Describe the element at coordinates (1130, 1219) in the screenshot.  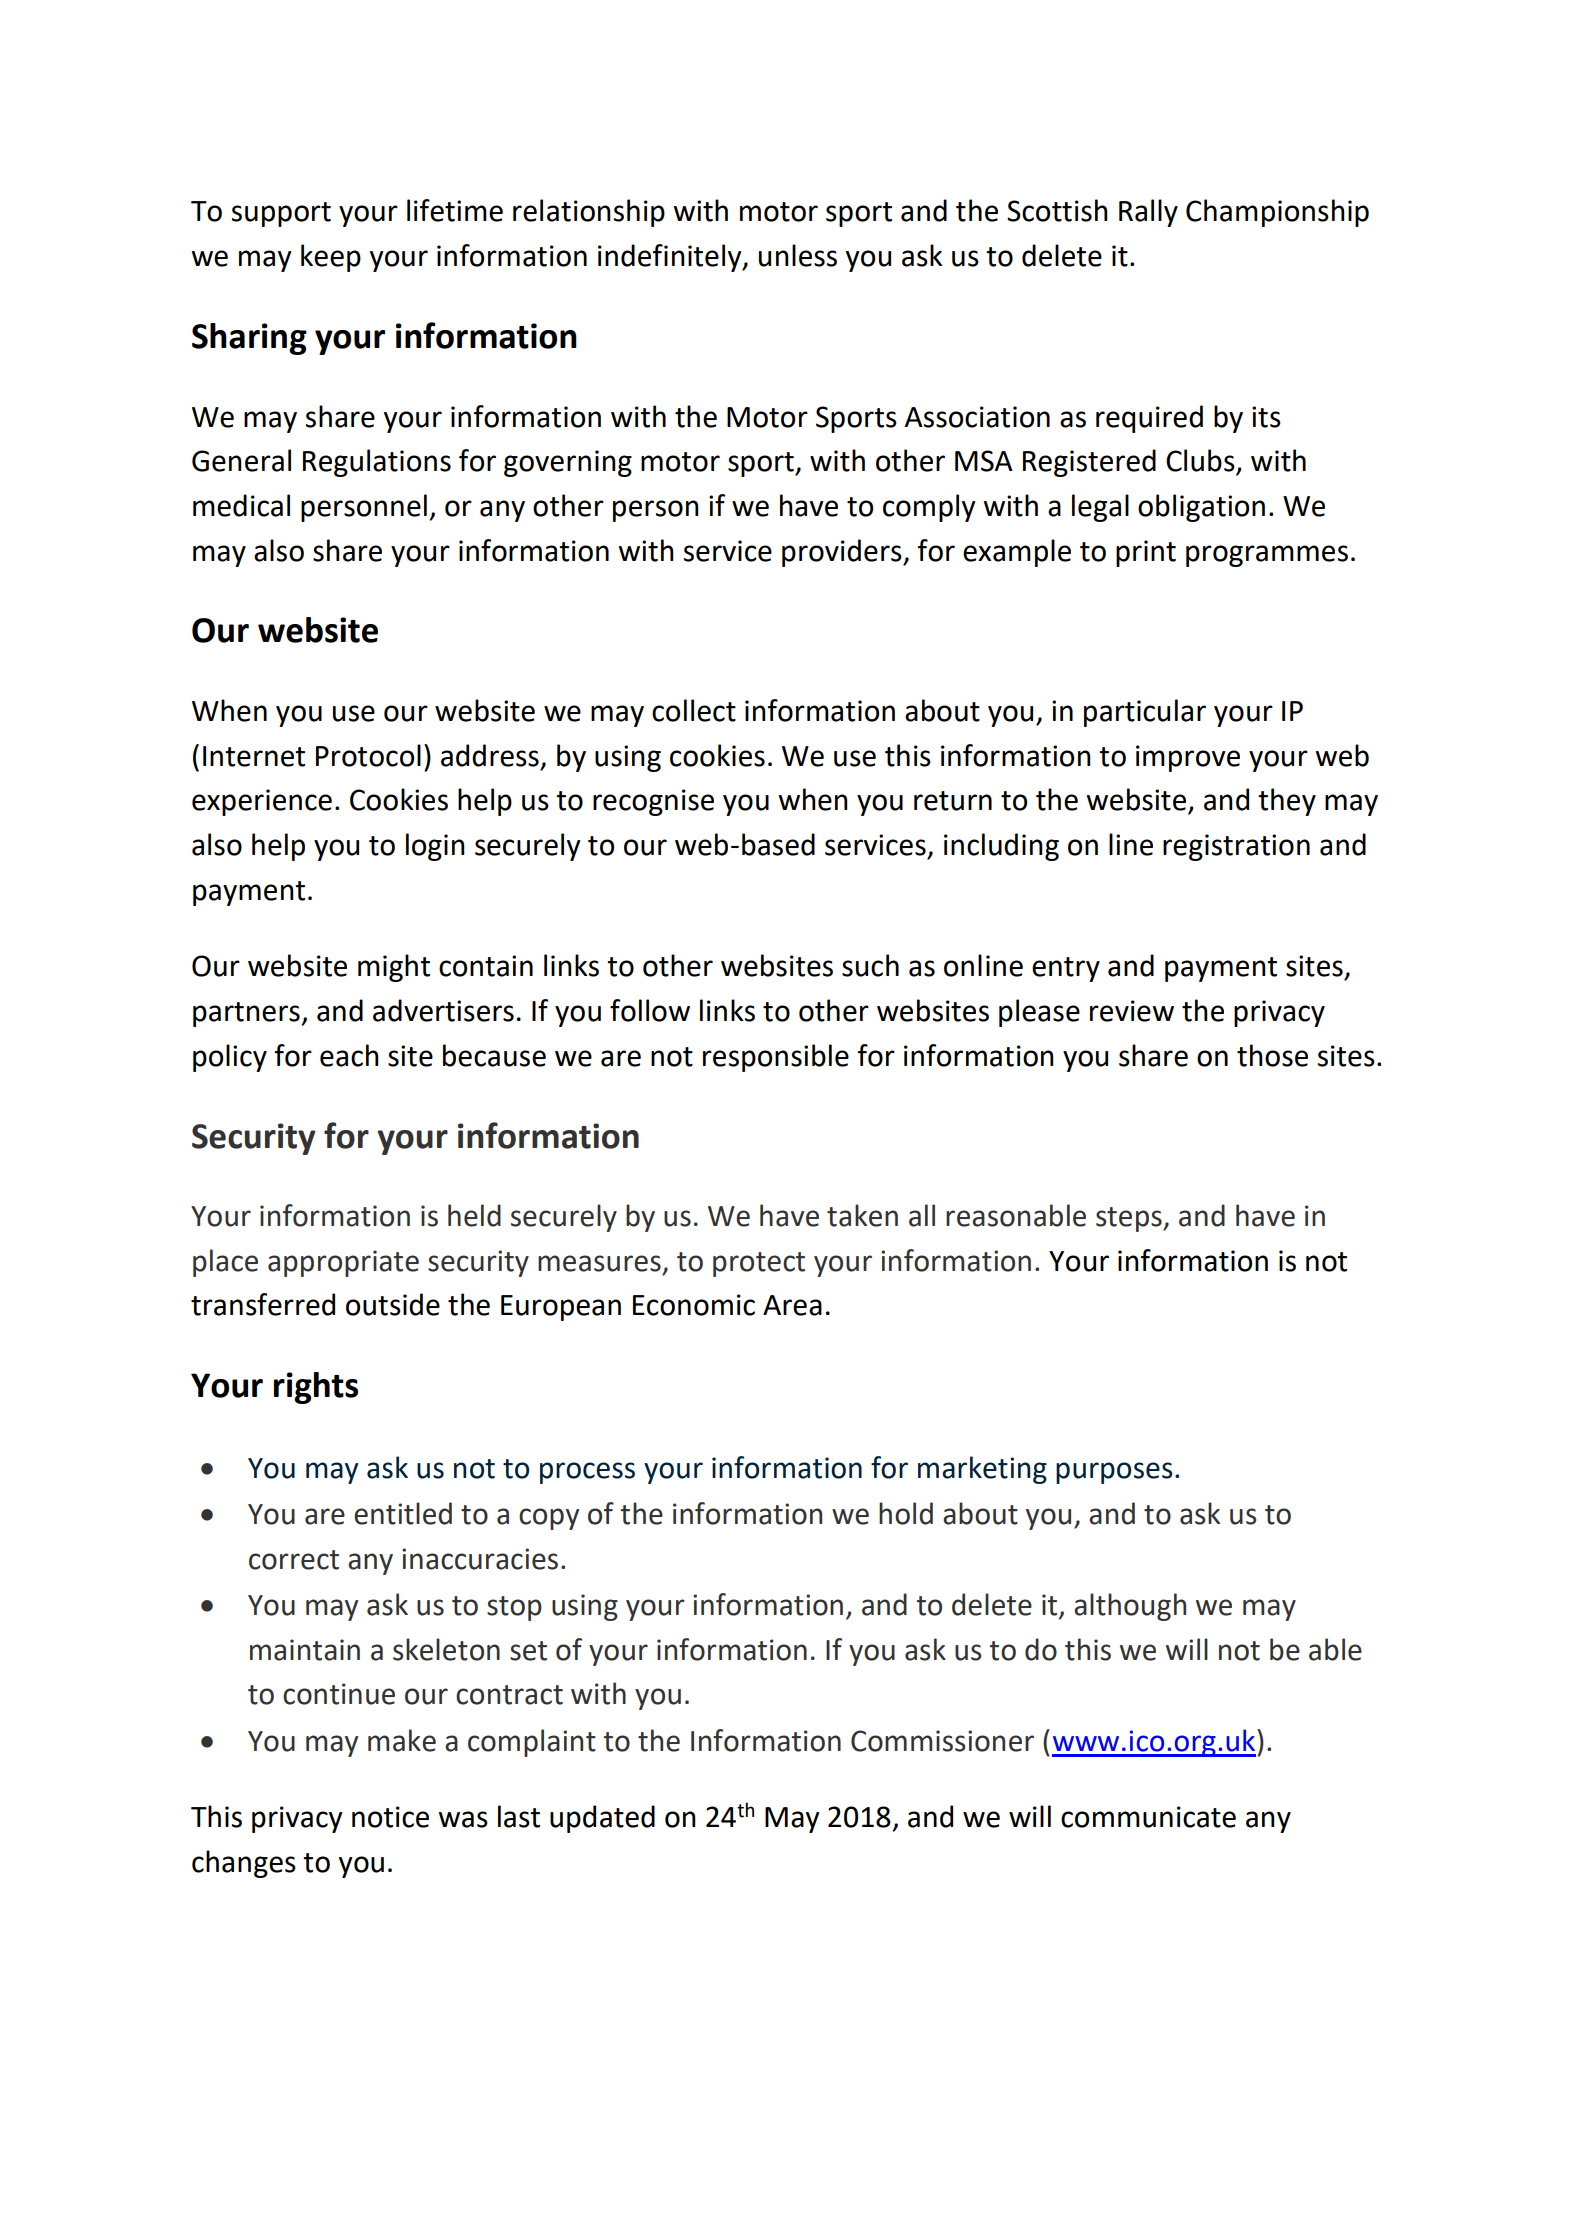
I see `steps` at that location.
